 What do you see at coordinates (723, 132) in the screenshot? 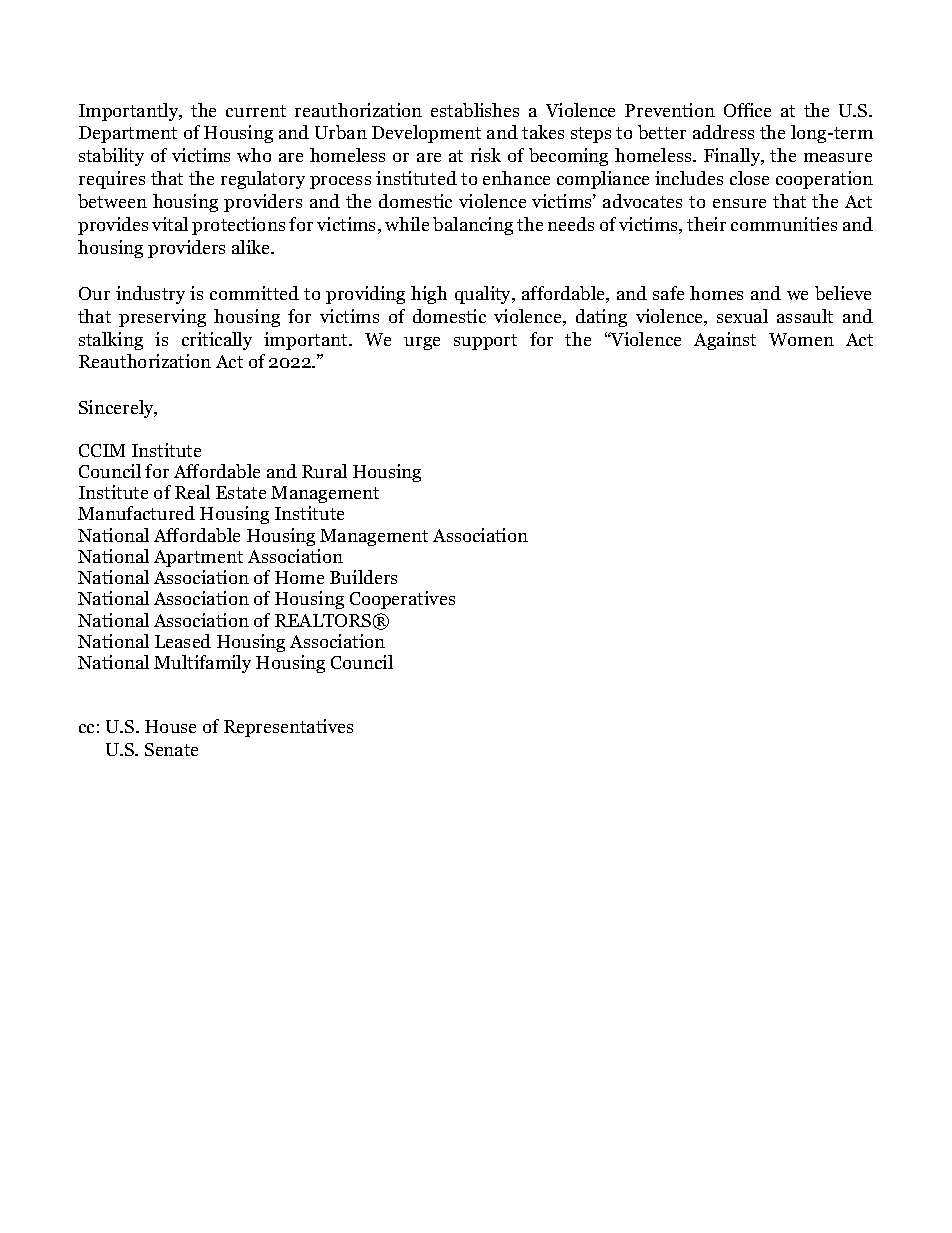
I see `address` at bounding box center [723, 132].
